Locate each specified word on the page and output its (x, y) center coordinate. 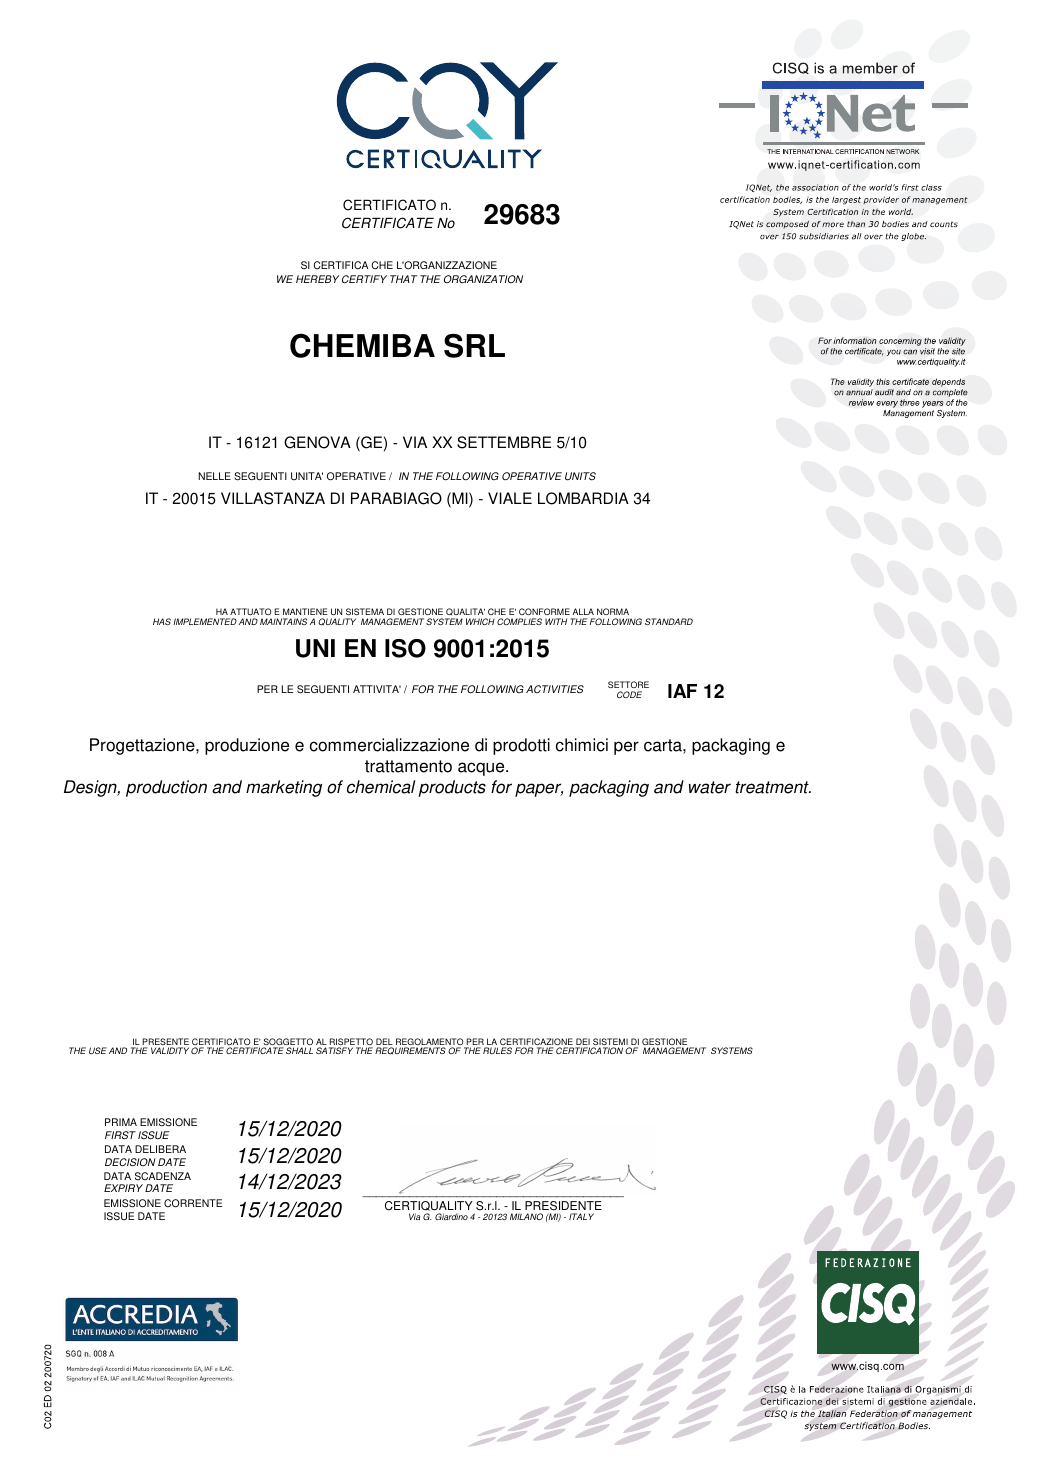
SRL (474, 345)
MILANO (526, 1216)
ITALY (581, 1216)
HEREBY (317, 279)
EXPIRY (123, 1188)
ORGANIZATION (483, 279)
